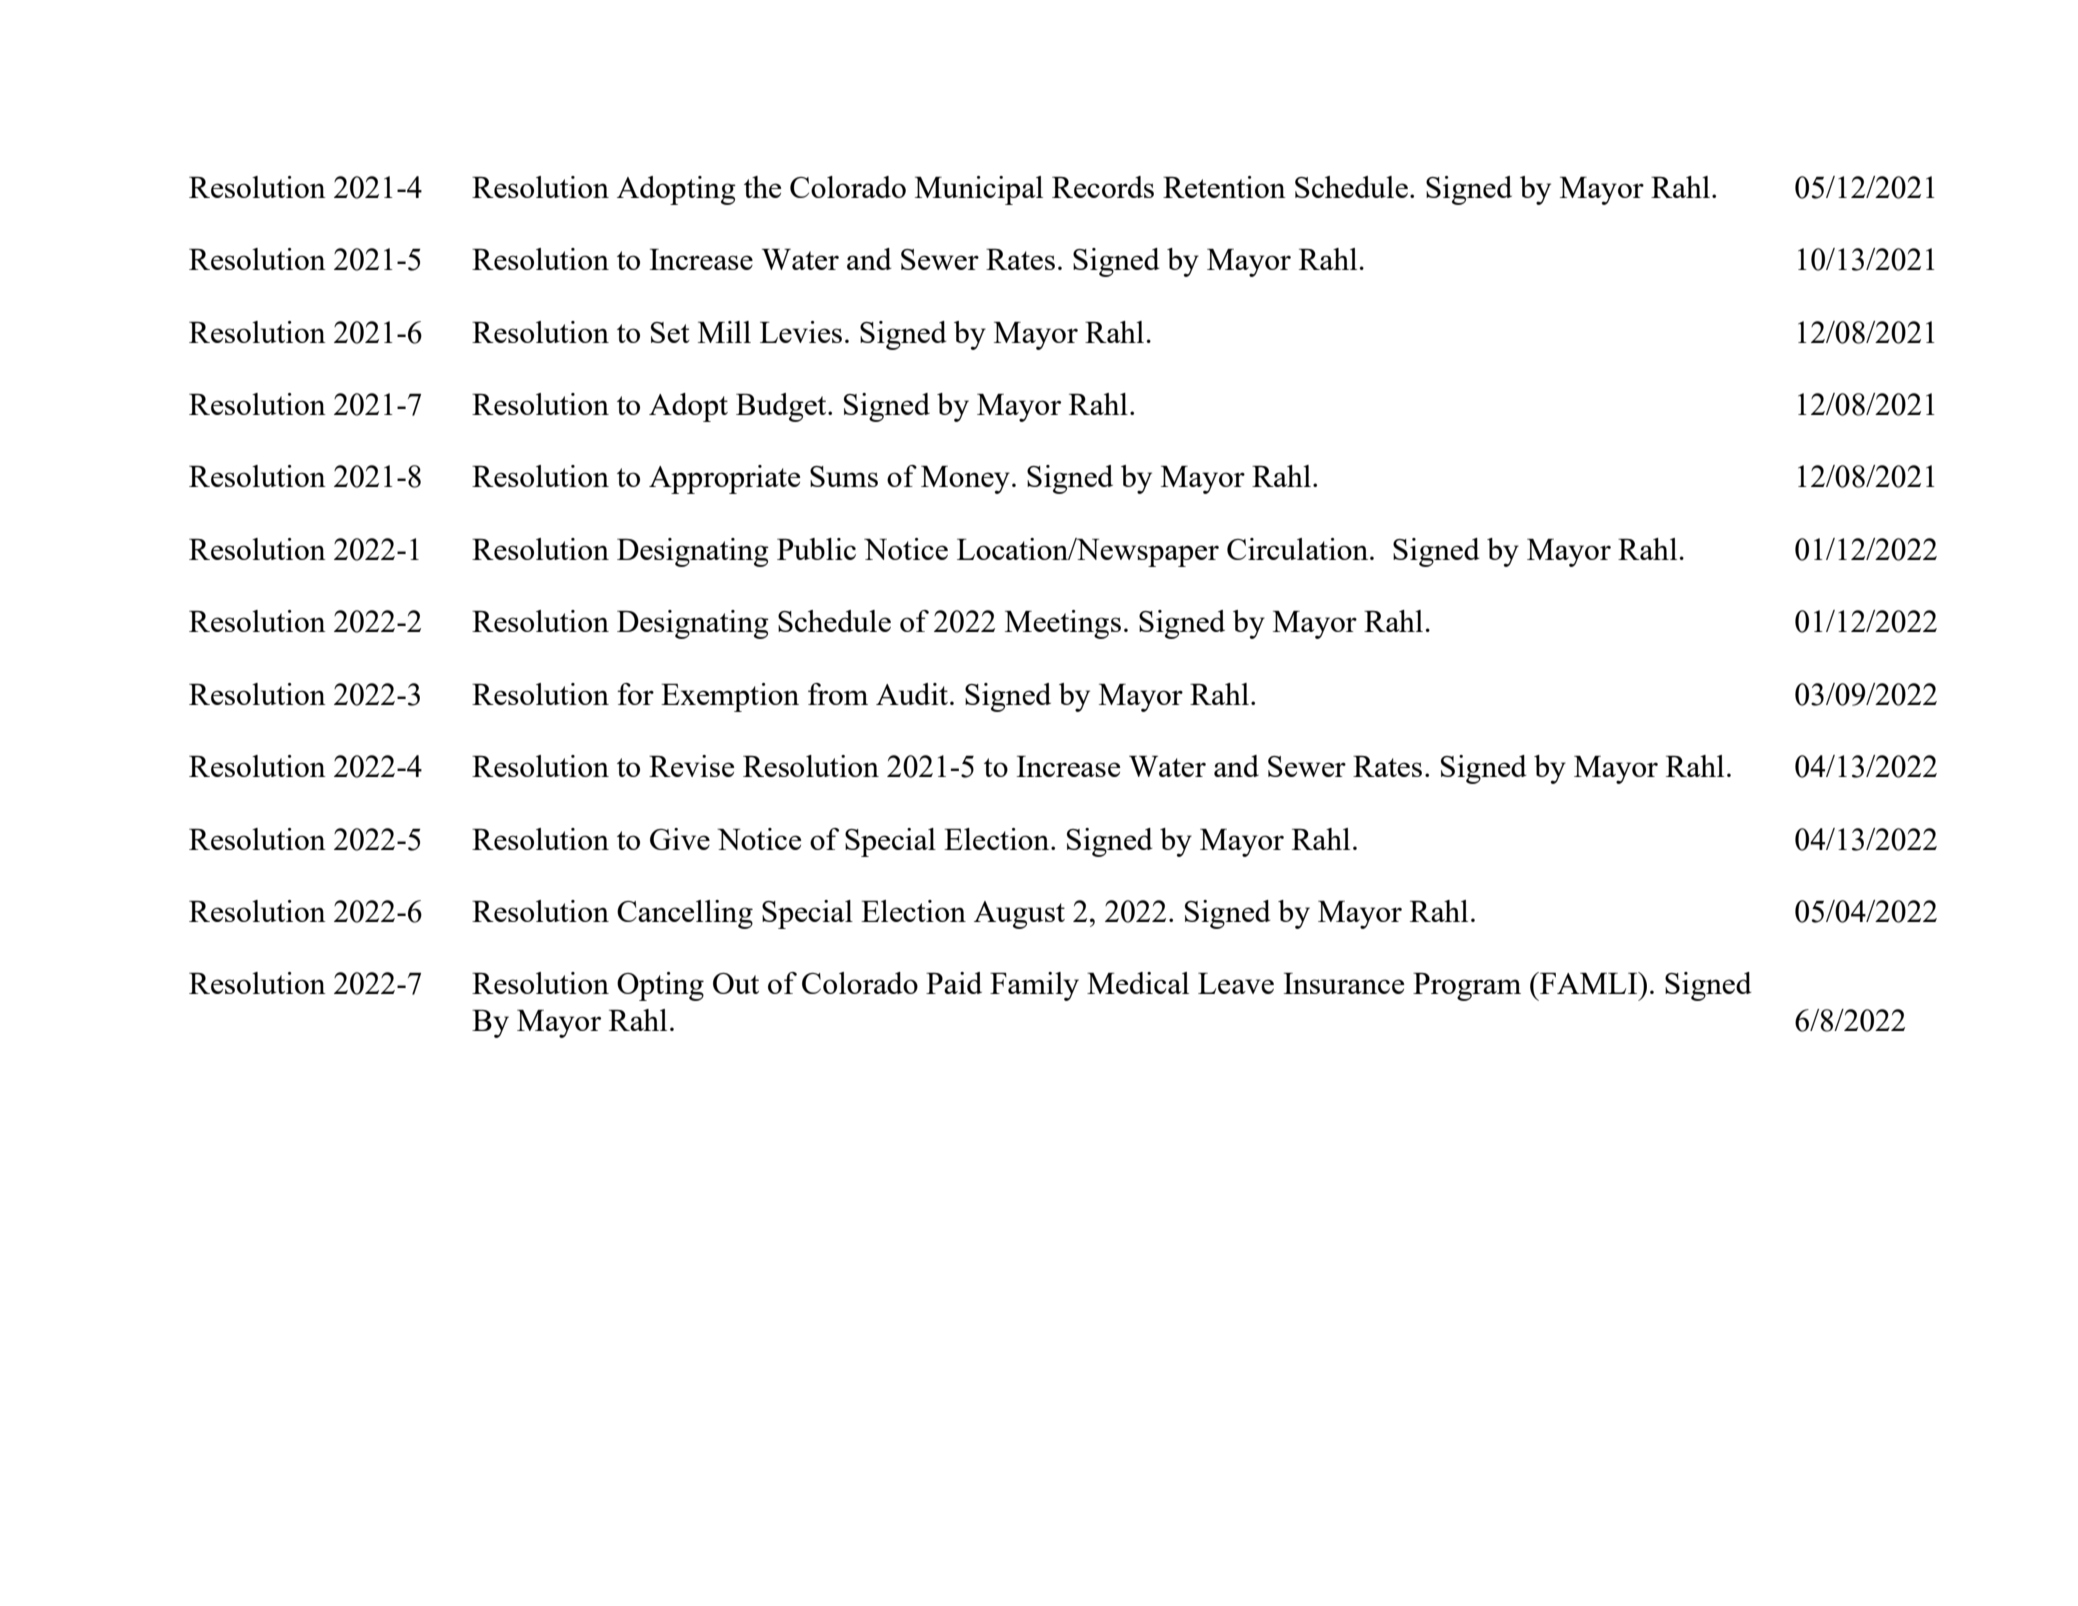 This document has height=1606, width=2078. What do you see at coordinates (724, 479) in the document?
I see `Appropriate` at bounding box center [724, 479].
